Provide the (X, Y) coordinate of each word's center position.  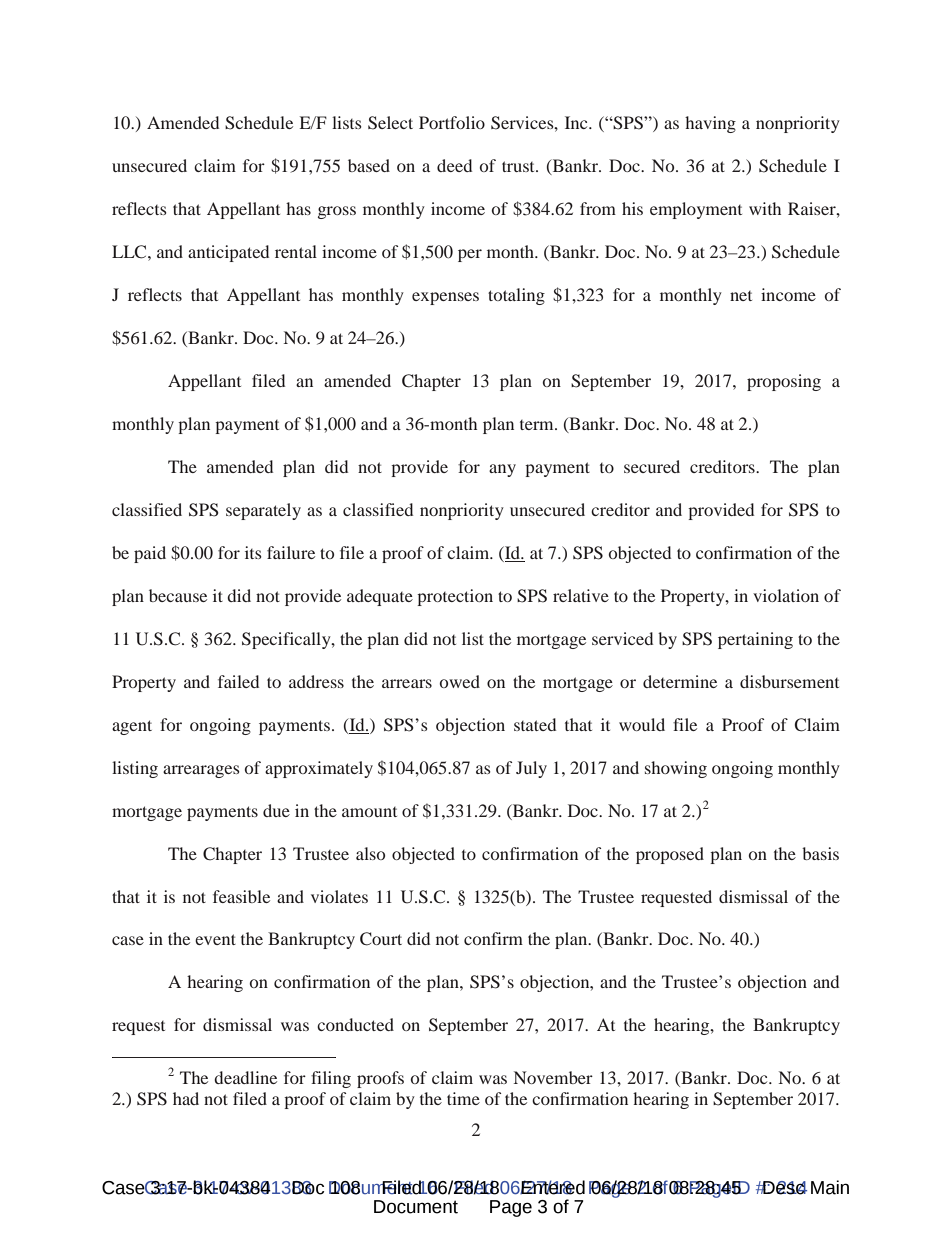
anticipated (228, 253)
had (186, 1098)
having (710, 124)
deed (454, 165)
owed (460, 681)
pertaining (755, 640)
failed (238, 681)
